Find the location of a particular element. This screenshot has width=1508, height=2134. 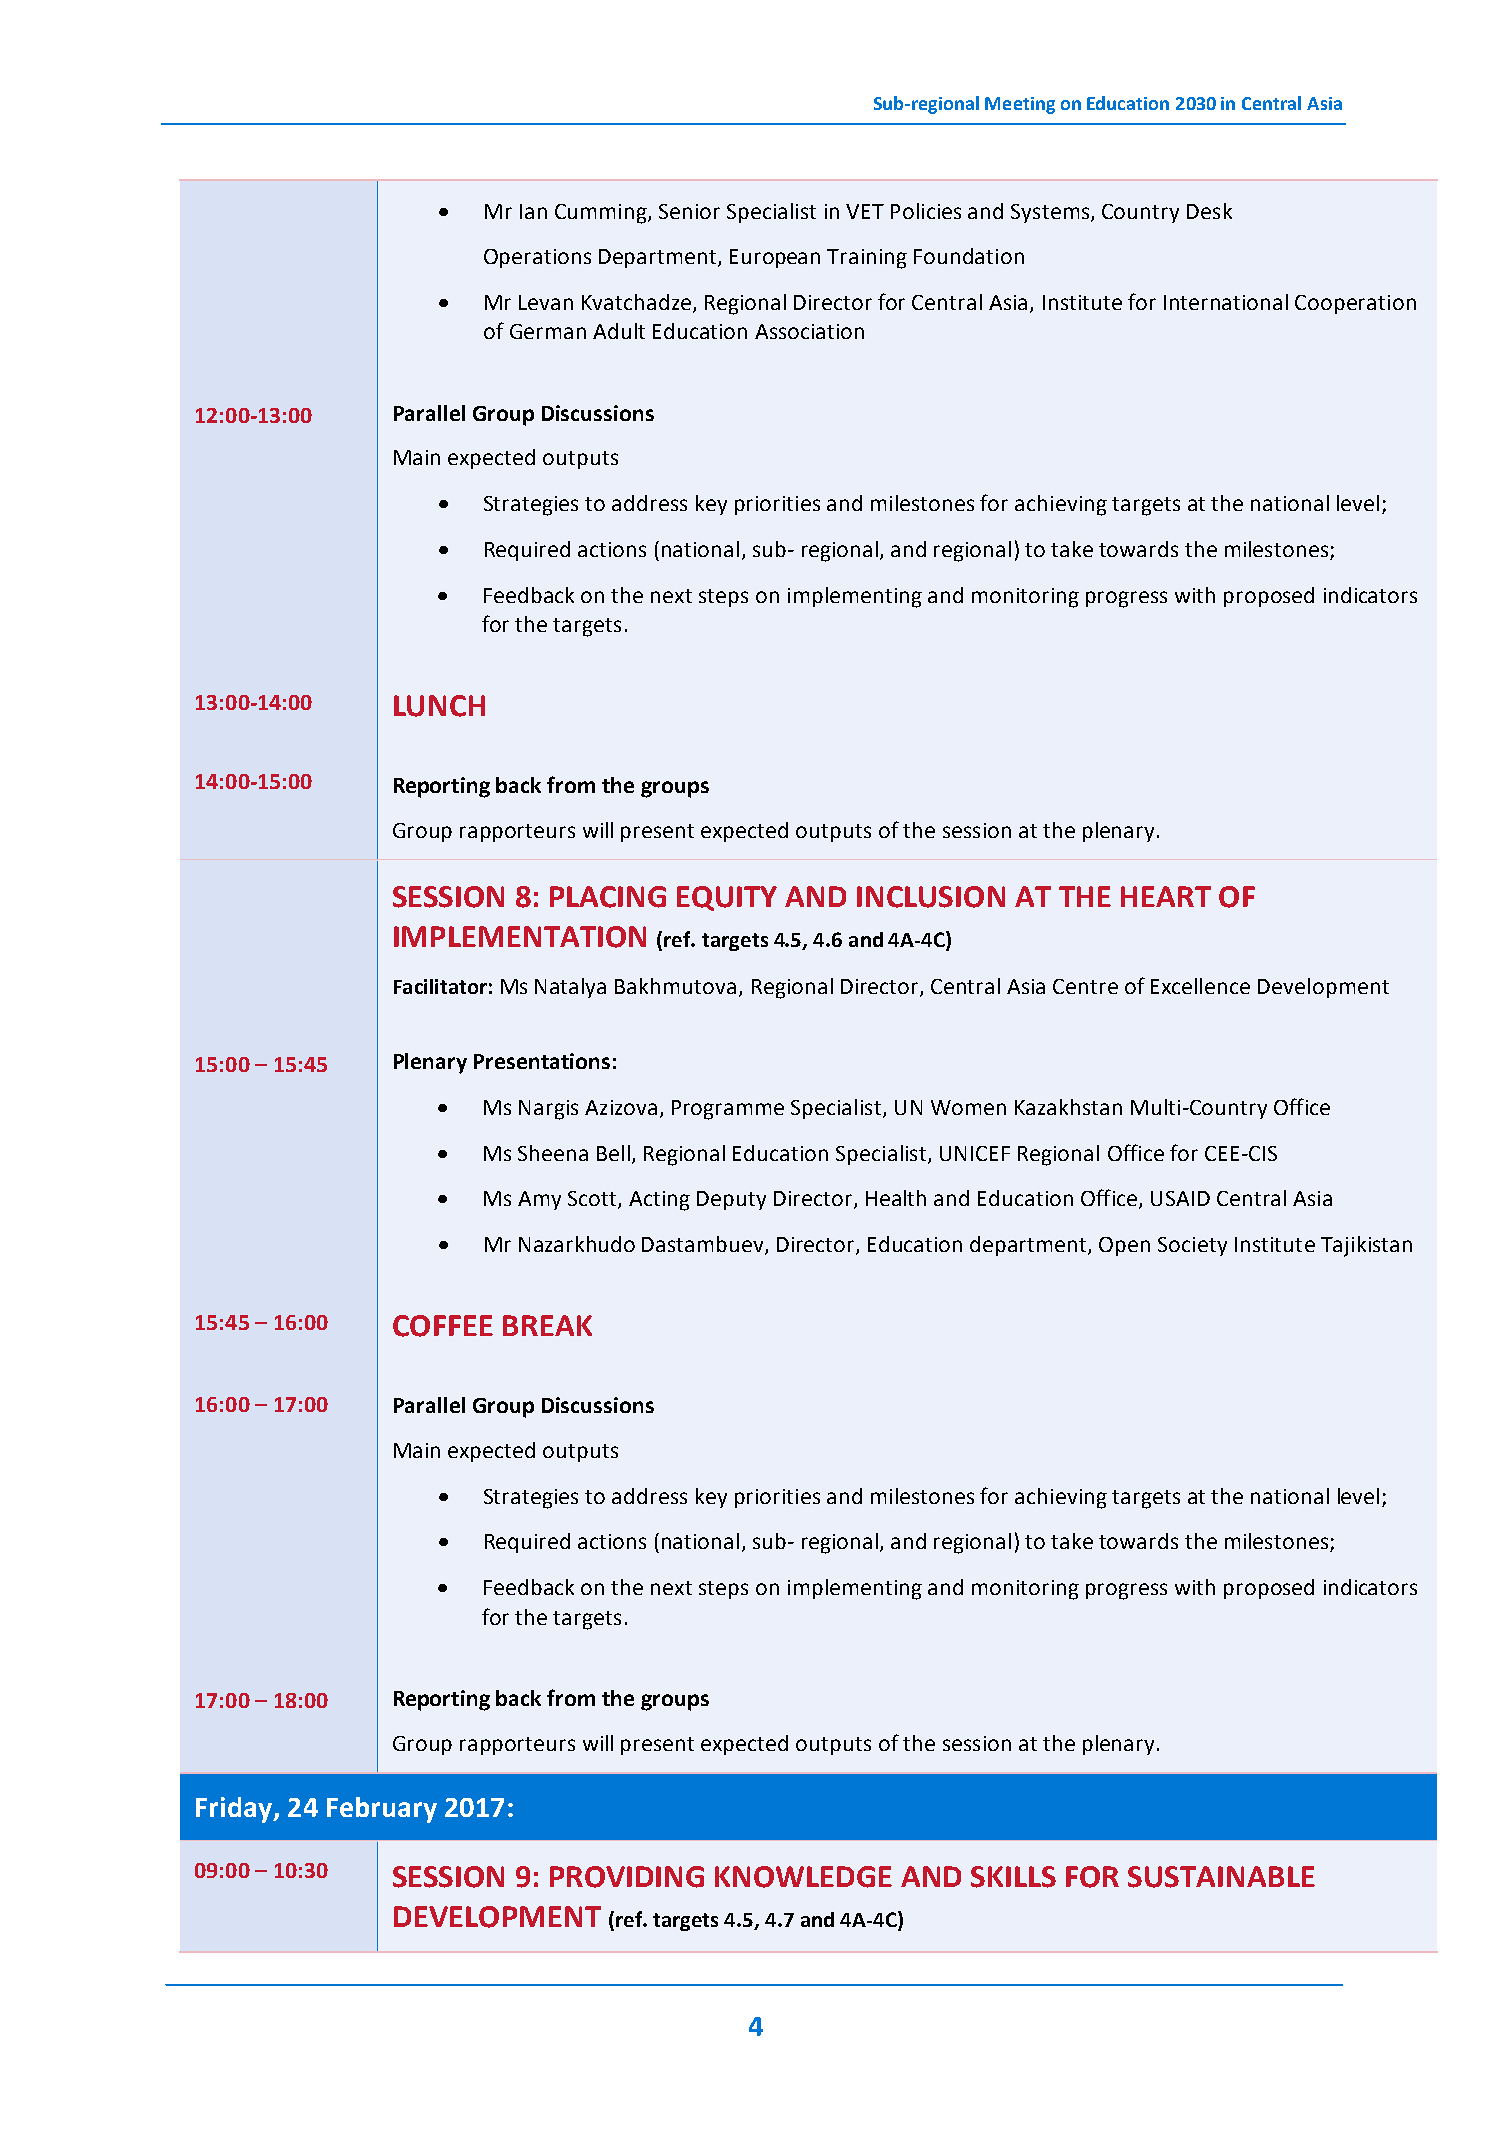

LUNCH is located at coordinates (439, 706).
